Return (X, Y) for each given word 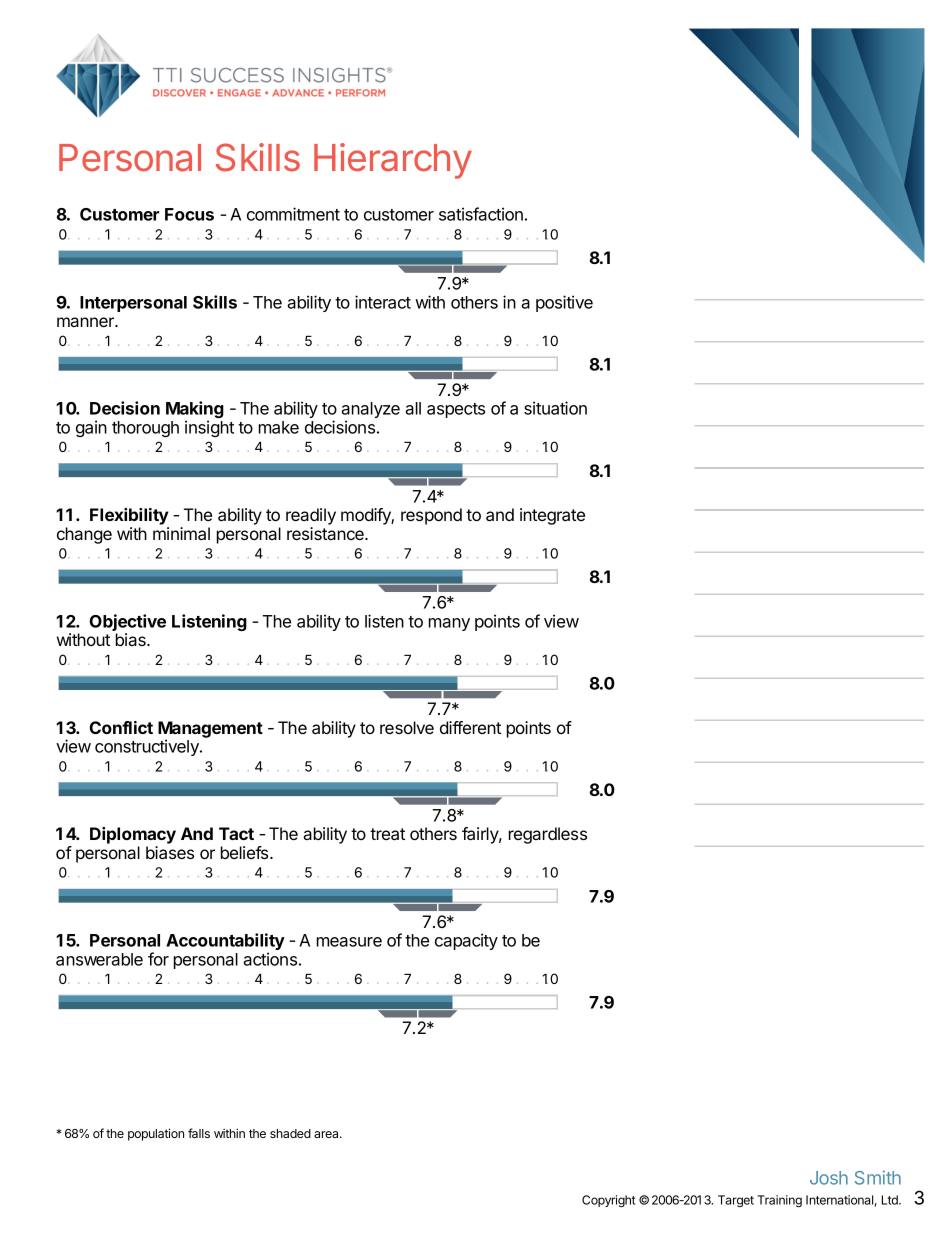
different (470, 727)
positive (564, 303)
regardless (548, 835)
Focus (189, 214)
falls (199, 1133)
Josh (829, 1178)
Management (210, 730)
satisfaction (481, 214)
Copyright (609, 1201)
